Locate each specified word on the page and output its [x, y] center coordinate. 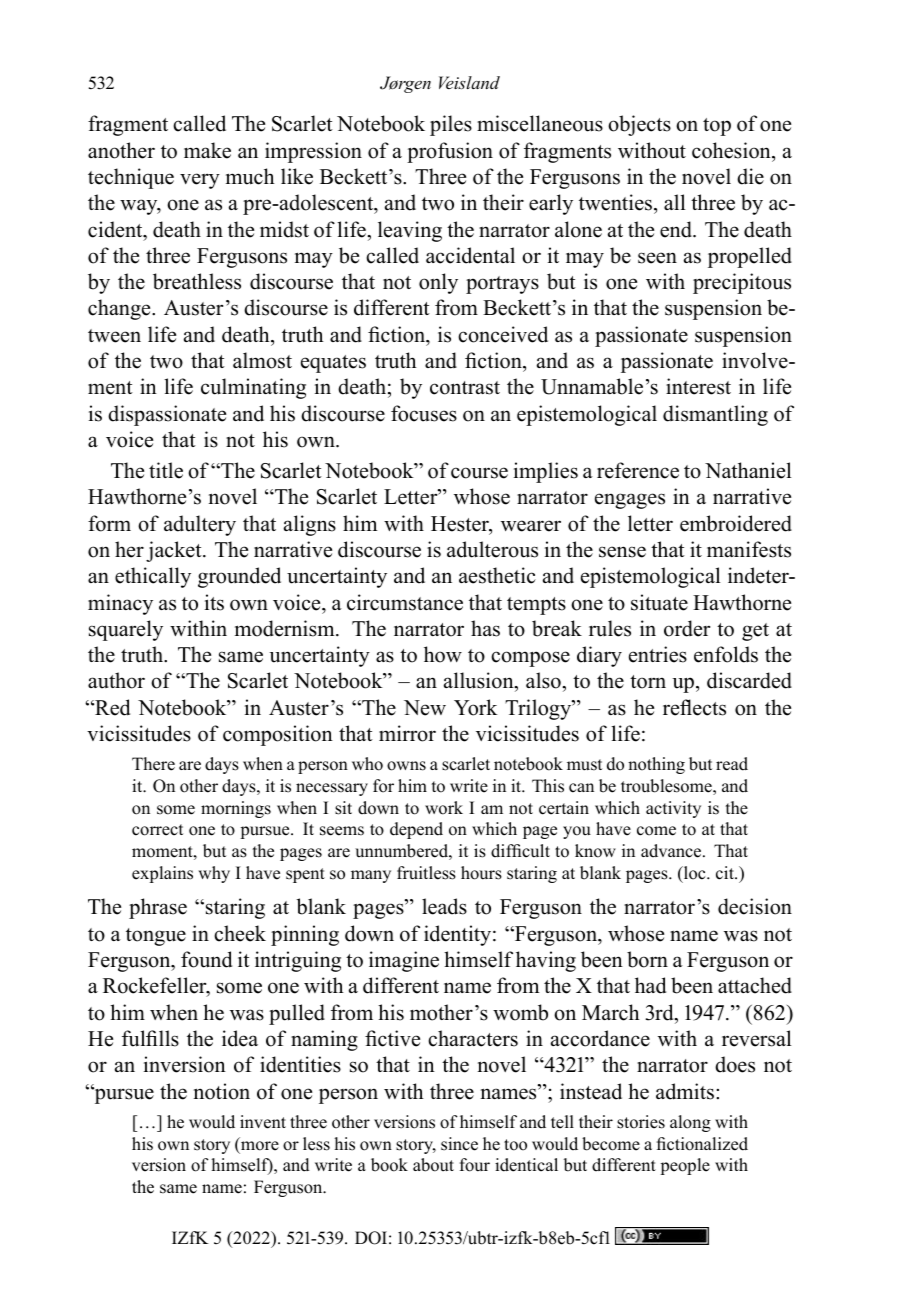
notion [222, 1091]
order [687, 628]
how [443, 654]
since [459, 1144]
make [207, 150]
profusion [450, 152]
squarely [126, 630]
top [717, 127]
